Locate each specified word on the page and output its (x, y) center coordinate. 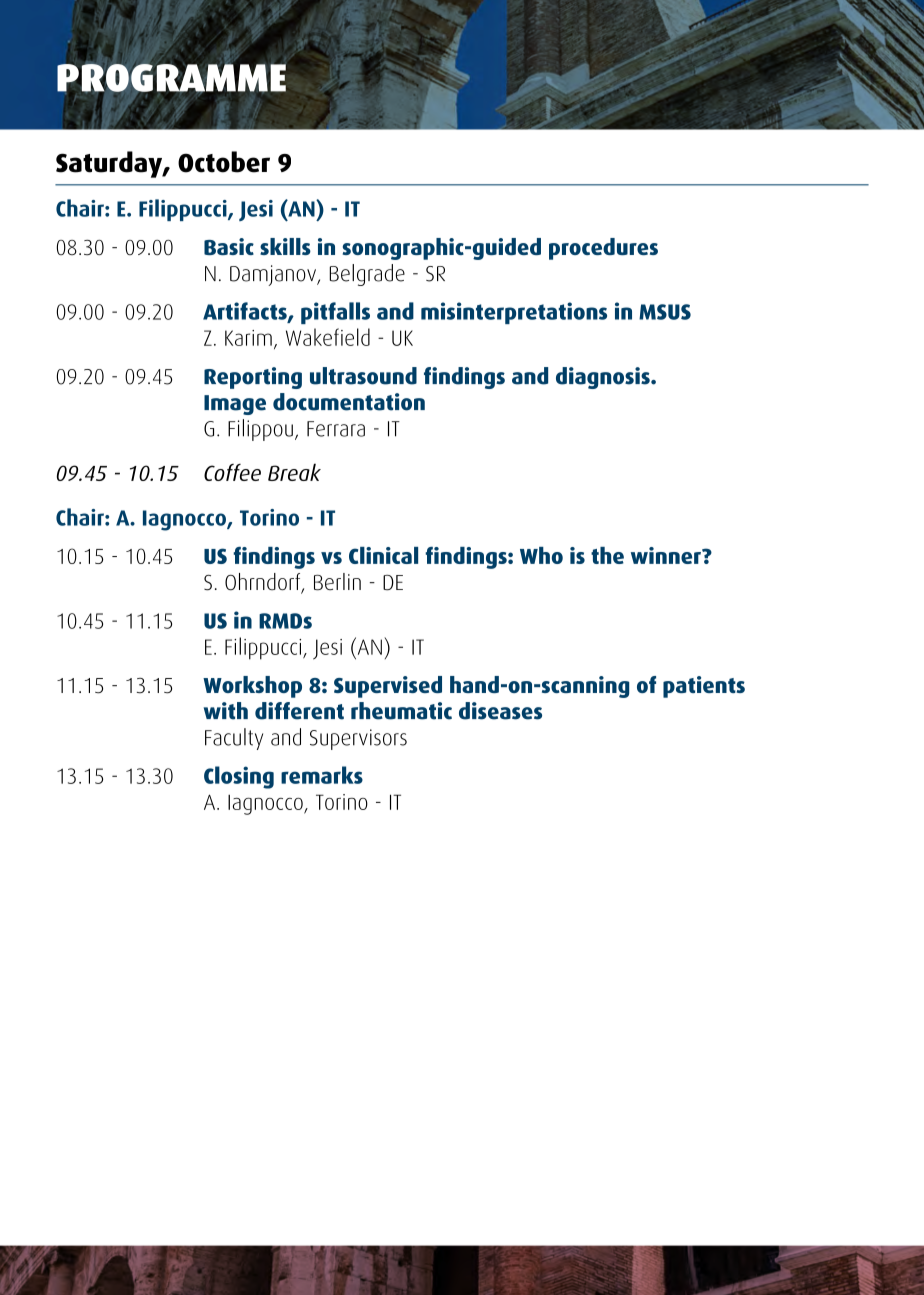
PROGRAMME (171, 78)
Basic (229, 246)
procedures (603, 249)
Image (235, 405)
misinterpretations (514, 313)
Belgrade (367, 275)
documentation (349, 402)
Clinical (383, 555)
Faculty (234, 739)
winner (667, 555)
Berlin (337, 582)
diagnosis (604, 378)
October (224, 162)
